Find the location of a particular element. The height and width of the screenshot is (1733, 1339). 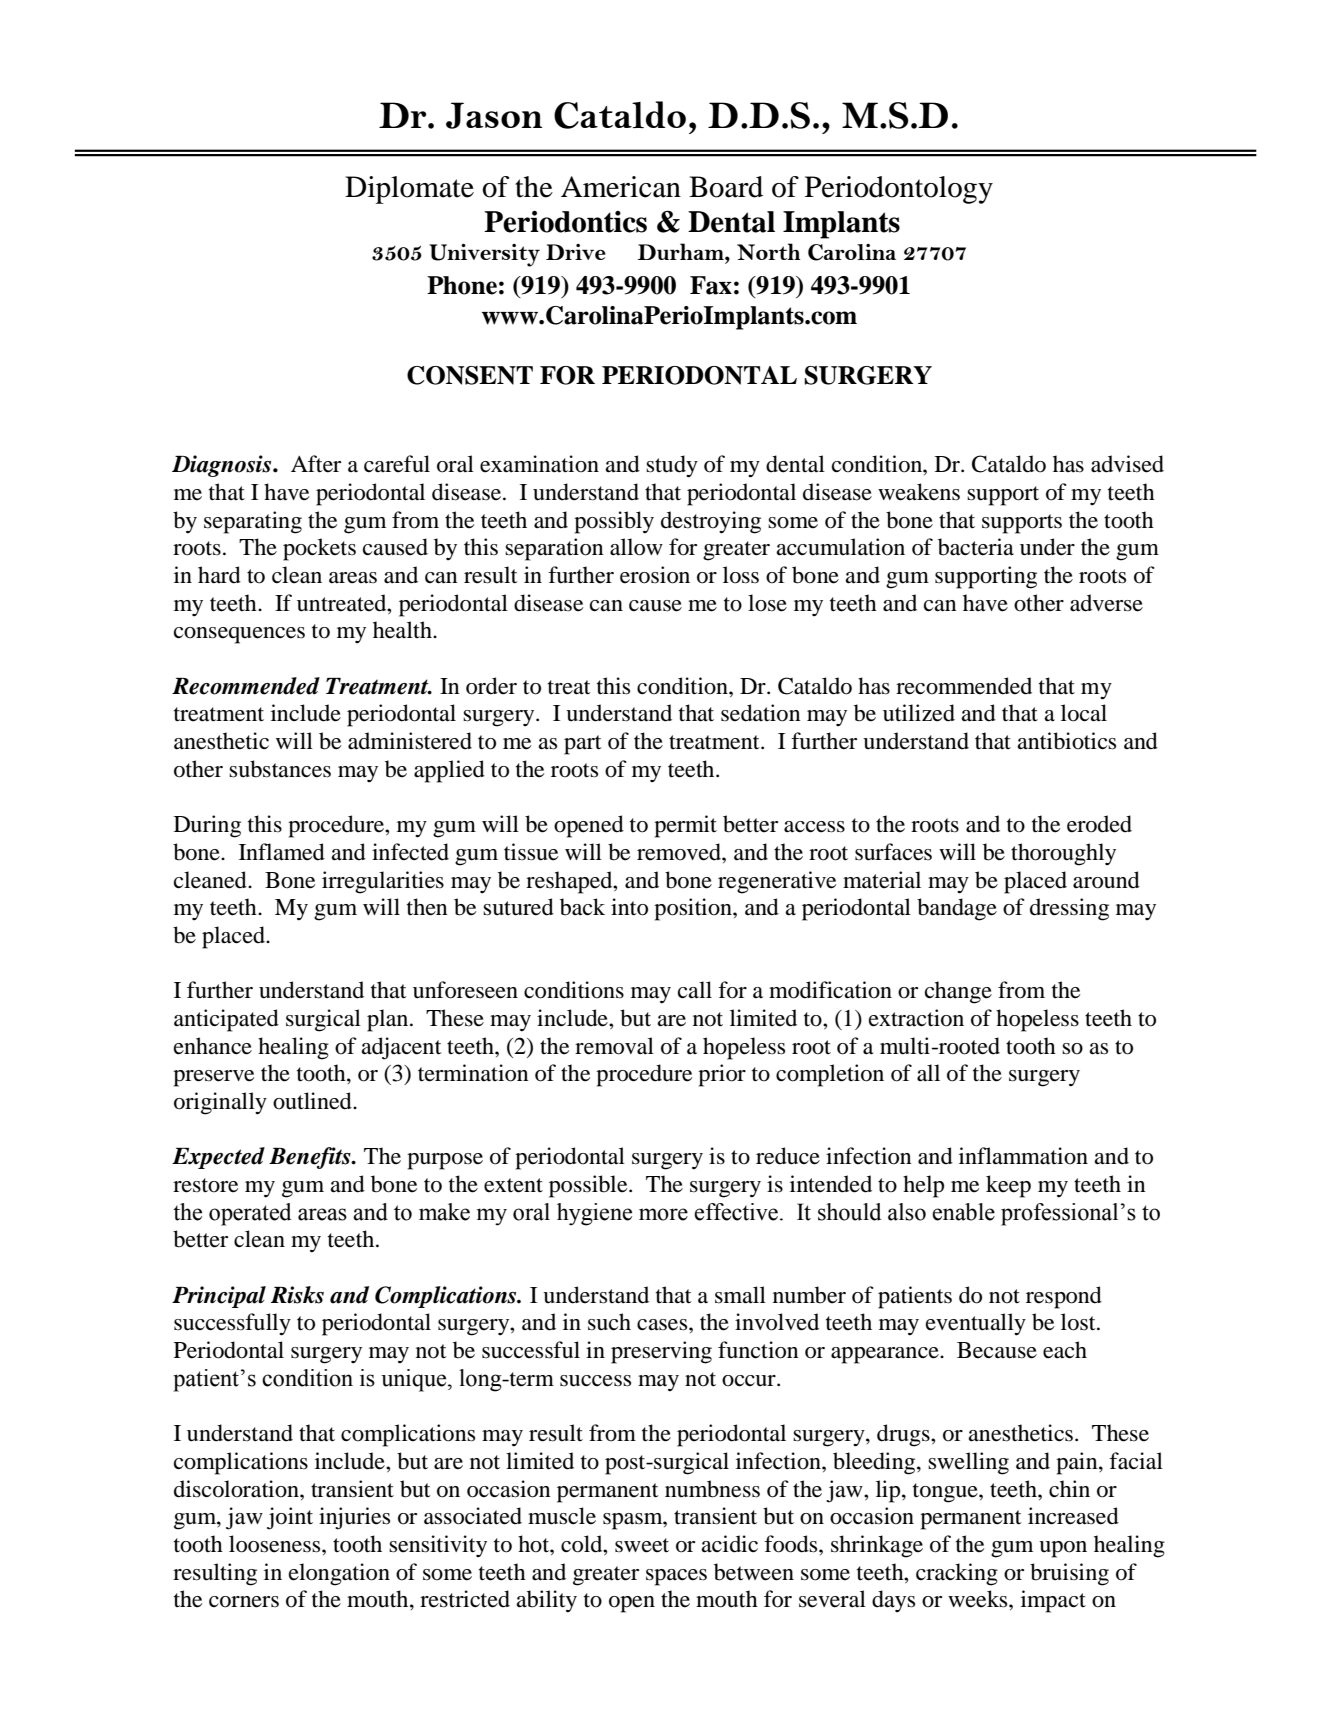

permit is located at coordinates (685, 826).
